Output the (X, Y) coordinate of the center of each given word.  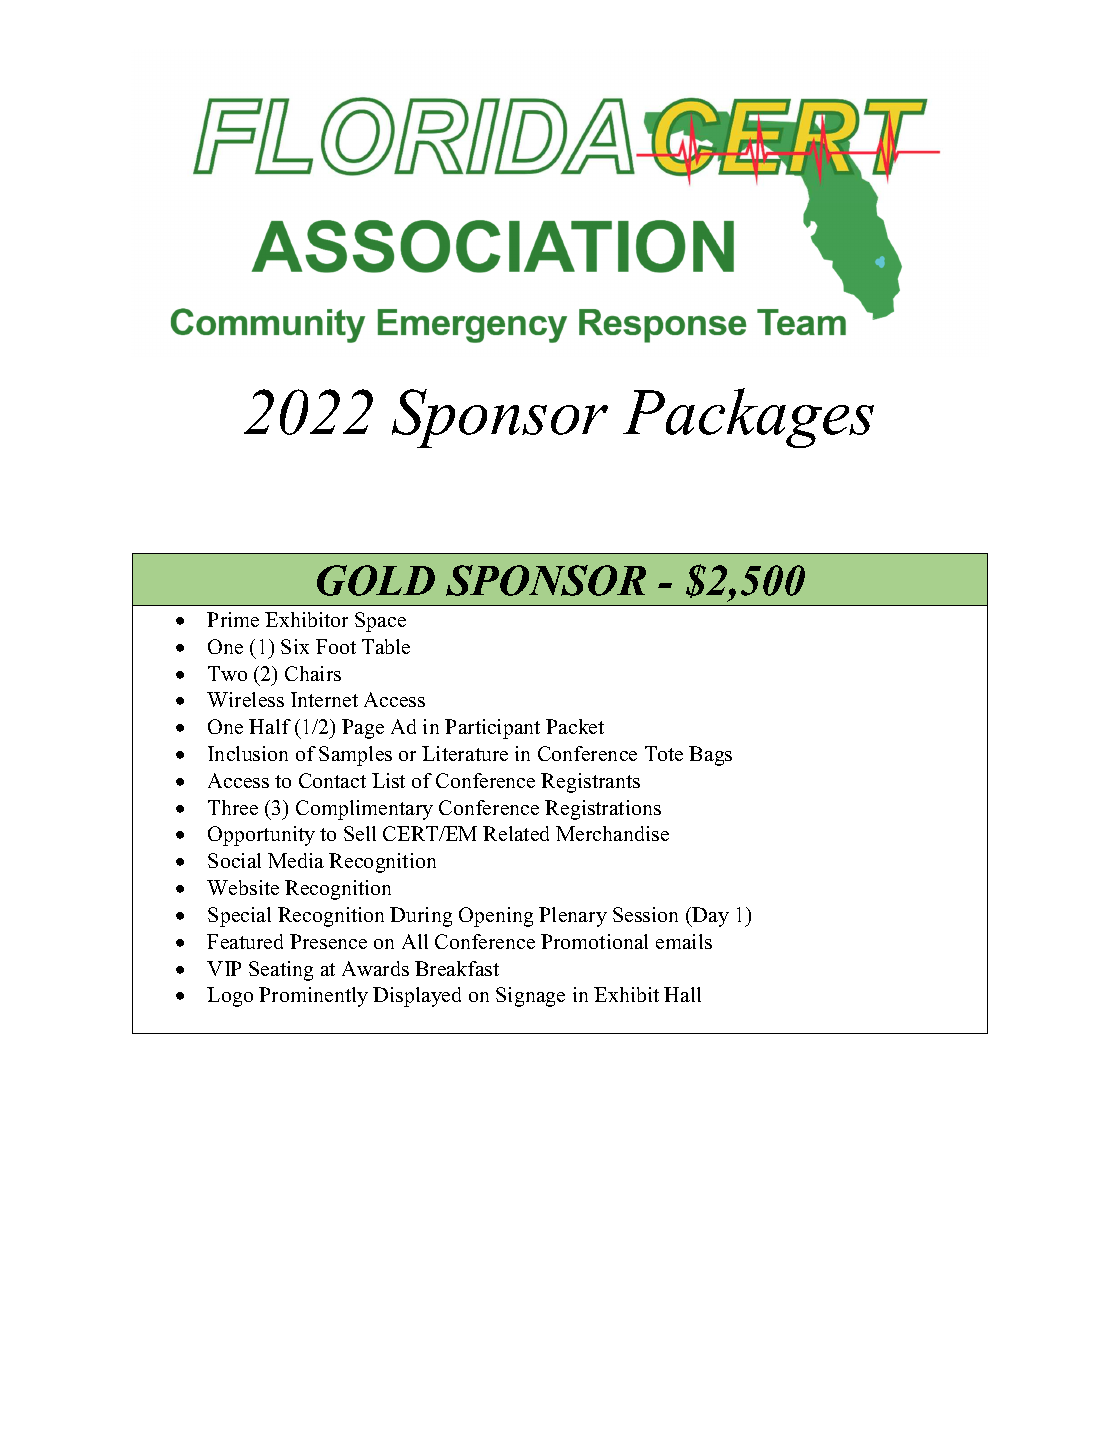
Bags (710, 756)
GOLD (376, 580)
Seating (281, 971)
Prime (233, 619)
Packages (748, 418)
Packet (575, 726)
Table (386, 646)
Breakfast (457, 968)
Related (516, 833)
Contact (332, 780)
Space (380, 622)
